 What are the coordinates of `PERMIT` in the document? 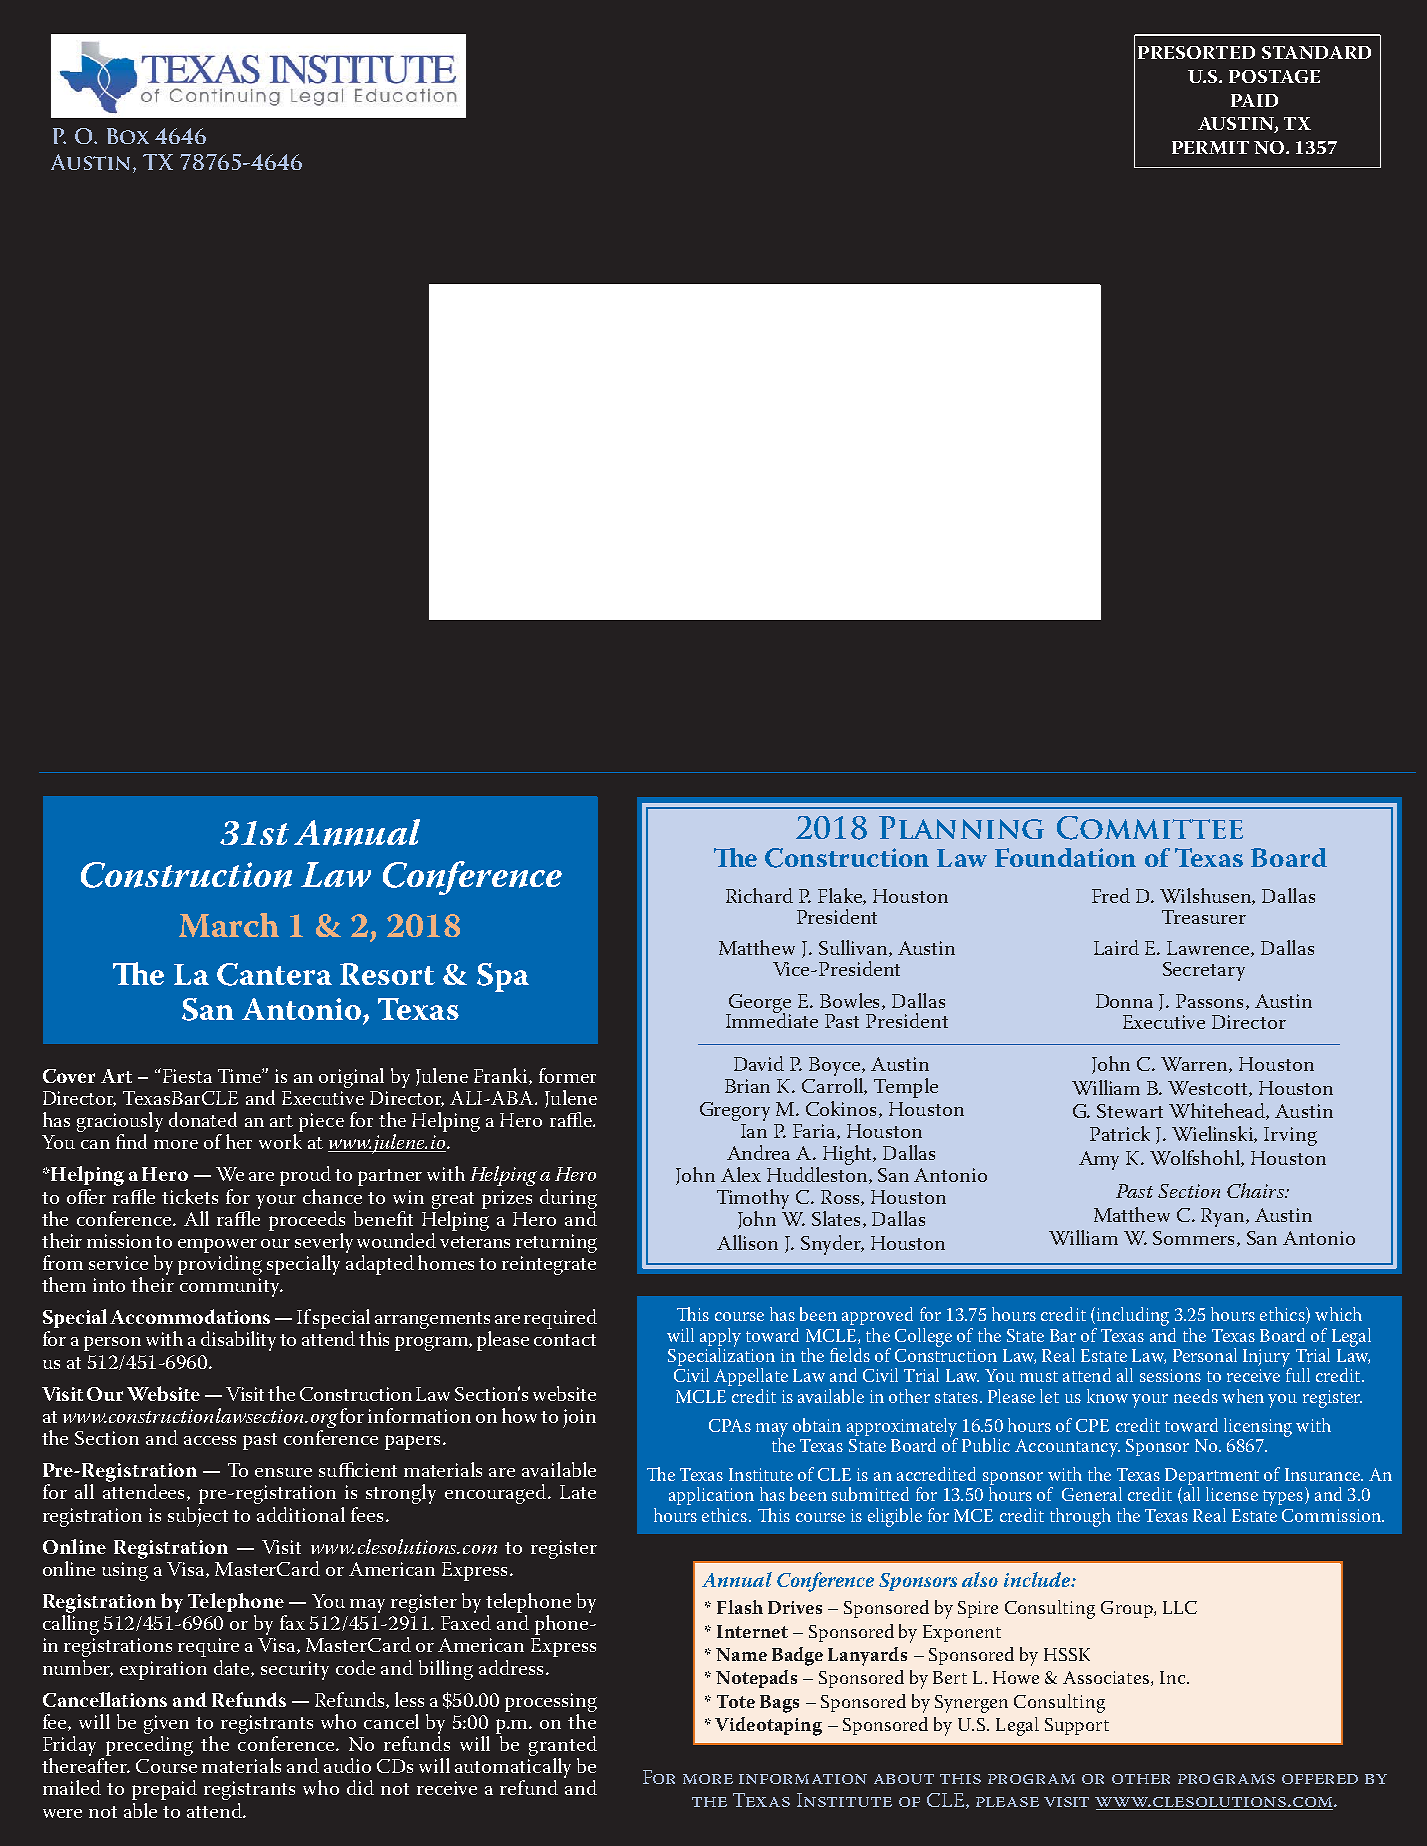 It's located at (1210, 147).
